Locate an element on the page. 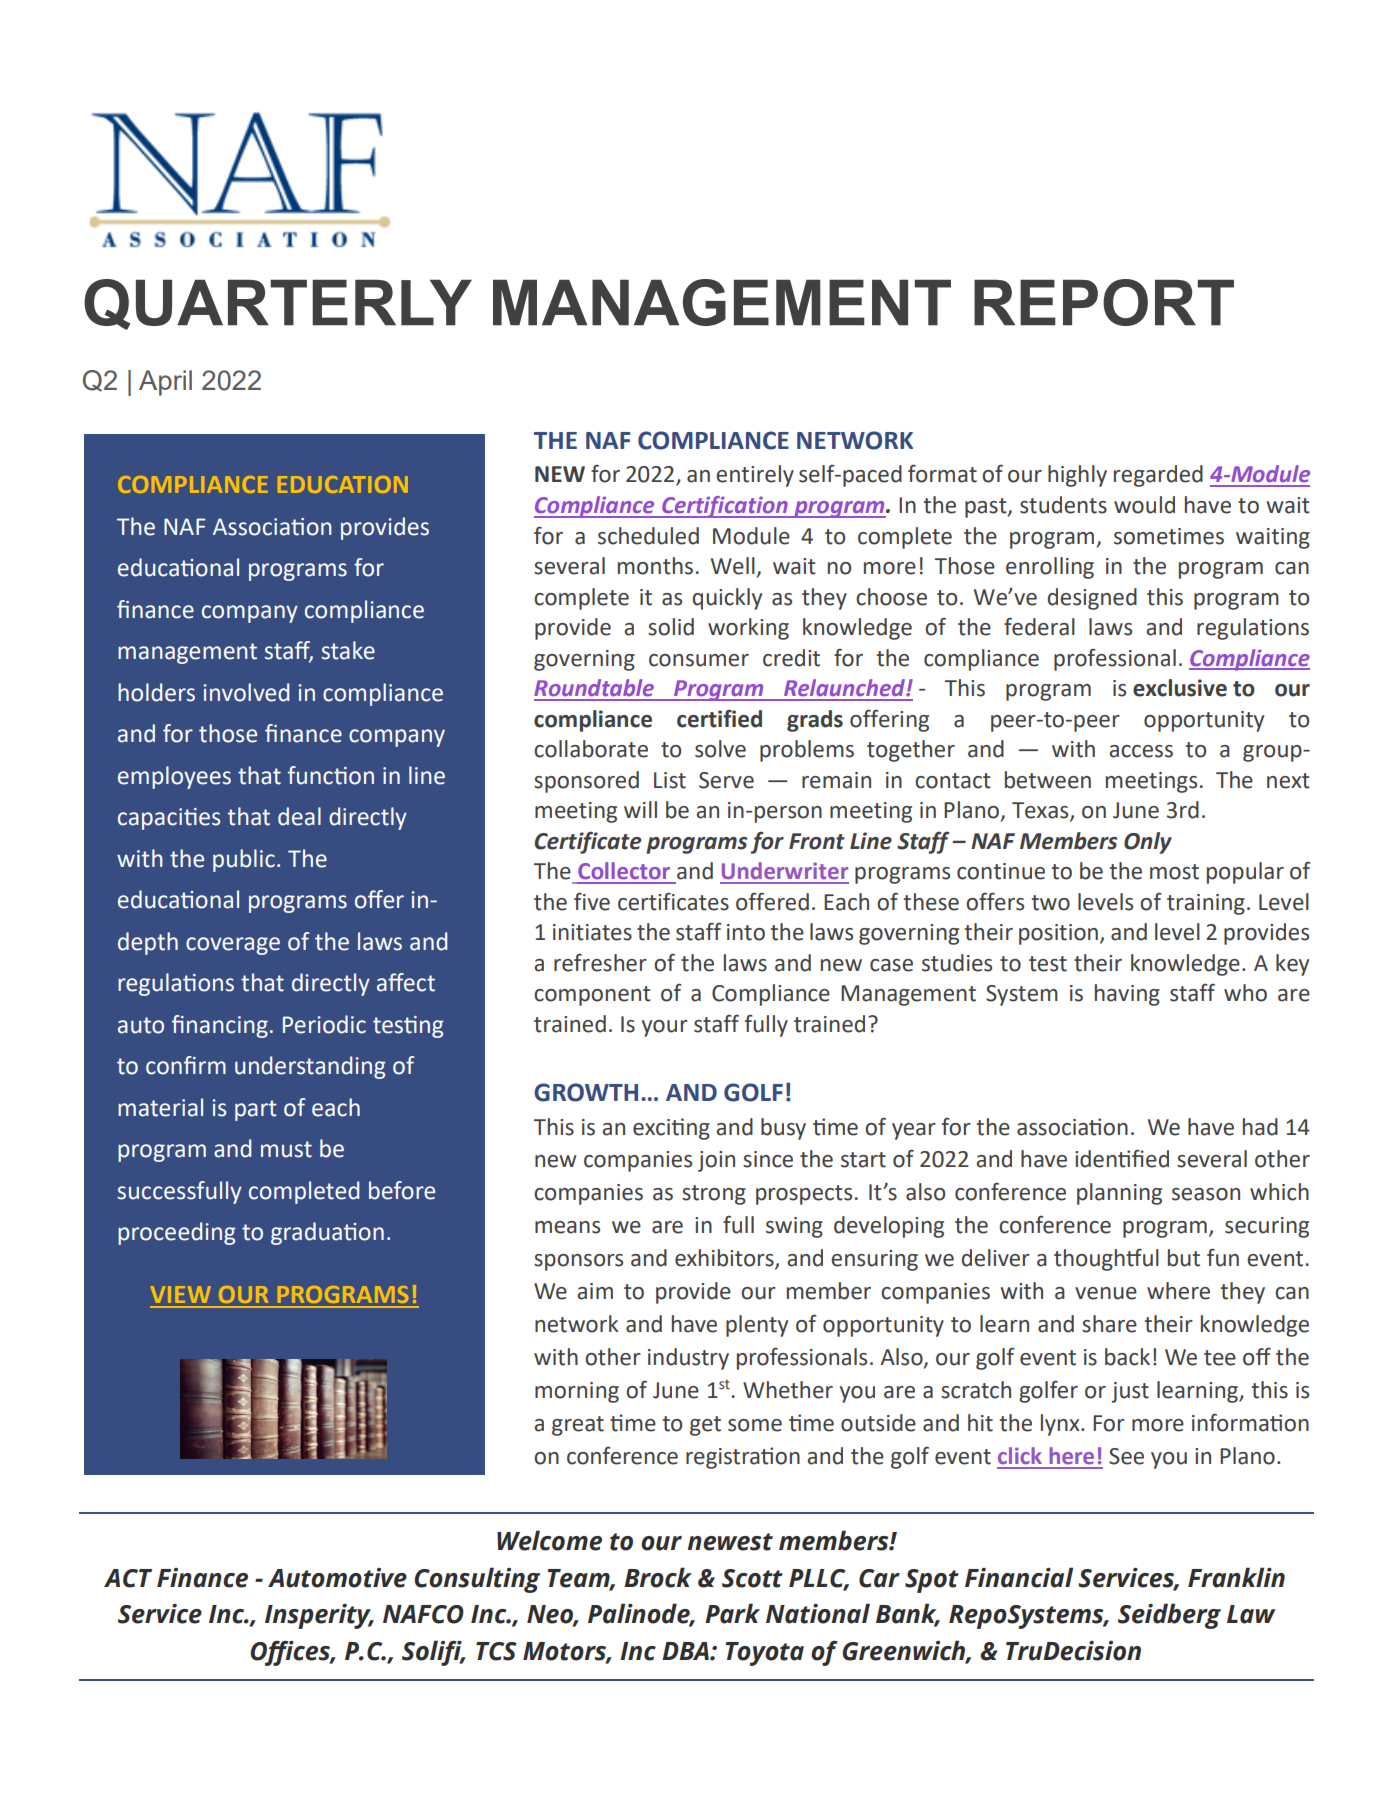  QUARTERLY is located at coordinates (278, 304).
